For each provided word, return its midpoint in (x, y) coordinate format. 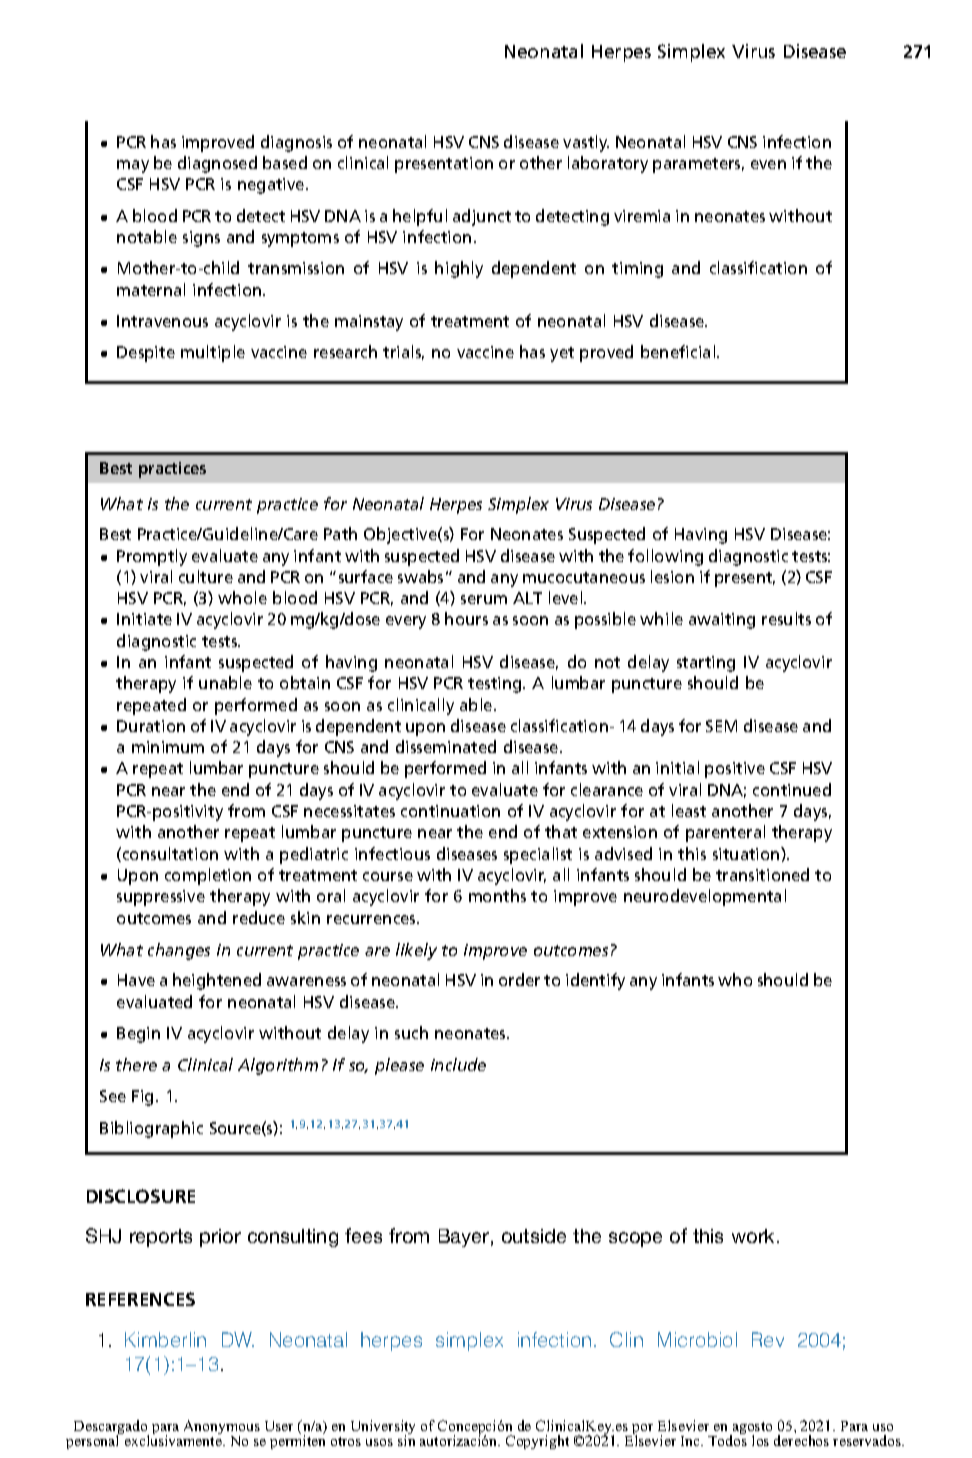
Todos (727, 1439)
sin (406, 1439)
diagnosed (217, 164)
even (768, 164)
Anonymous (222, 1428)
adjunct (482, 217)
